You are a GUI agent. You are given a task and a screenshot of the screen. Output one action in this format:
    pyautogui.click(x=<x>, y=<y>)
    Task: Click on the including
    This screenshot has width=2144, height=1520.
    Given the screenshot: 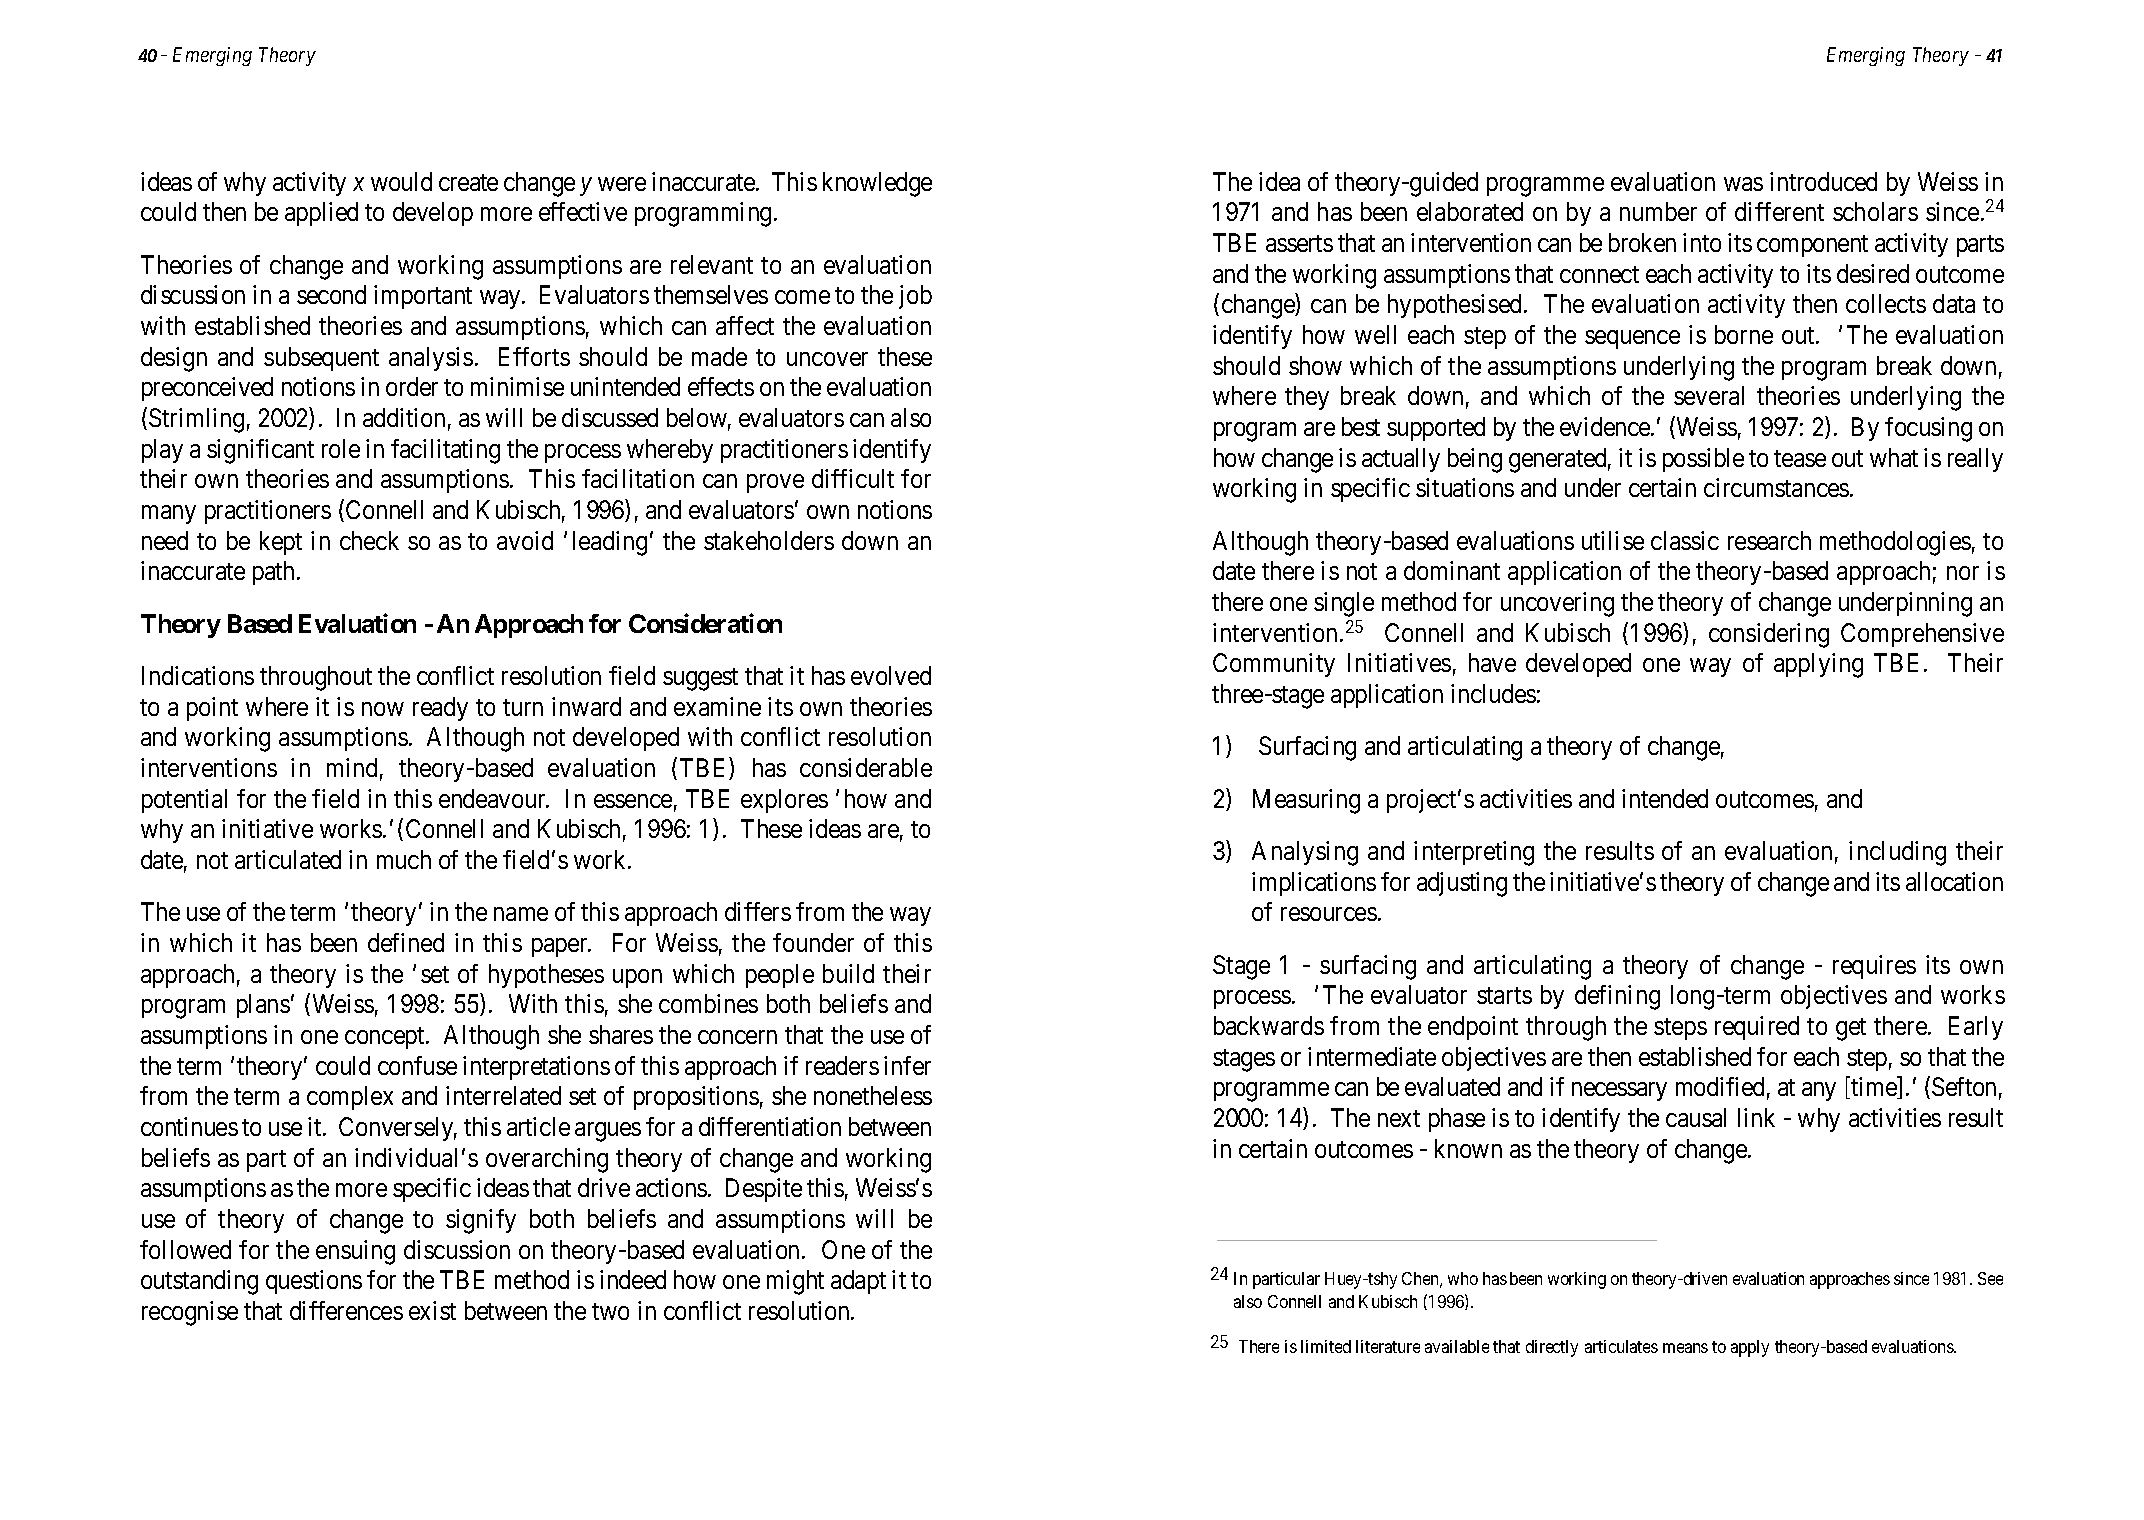 What is the action you would take?
    pyautogui.click(x=1897, y=853)
